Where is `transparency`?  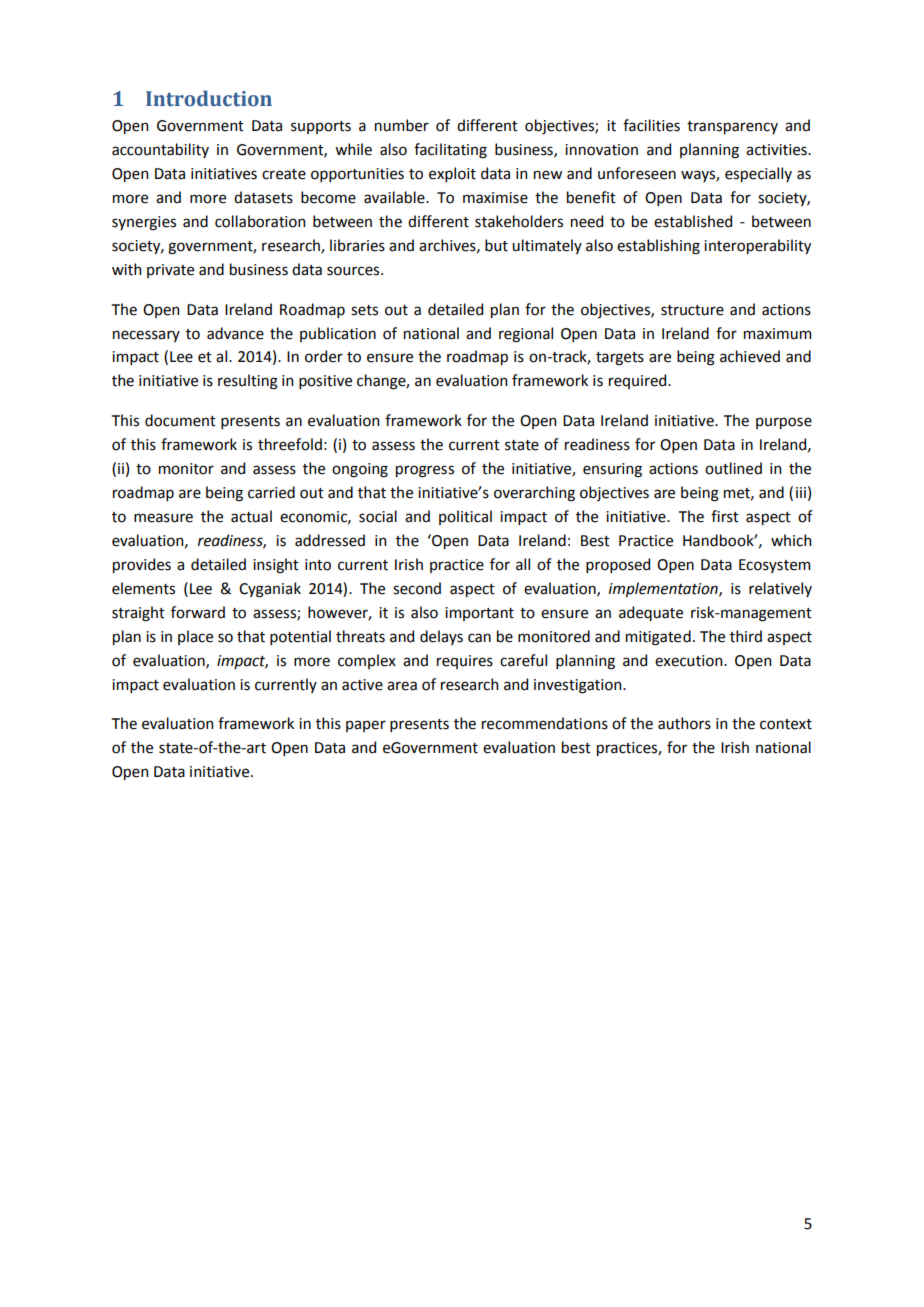 transparency is located at coordinates (732, 127).
